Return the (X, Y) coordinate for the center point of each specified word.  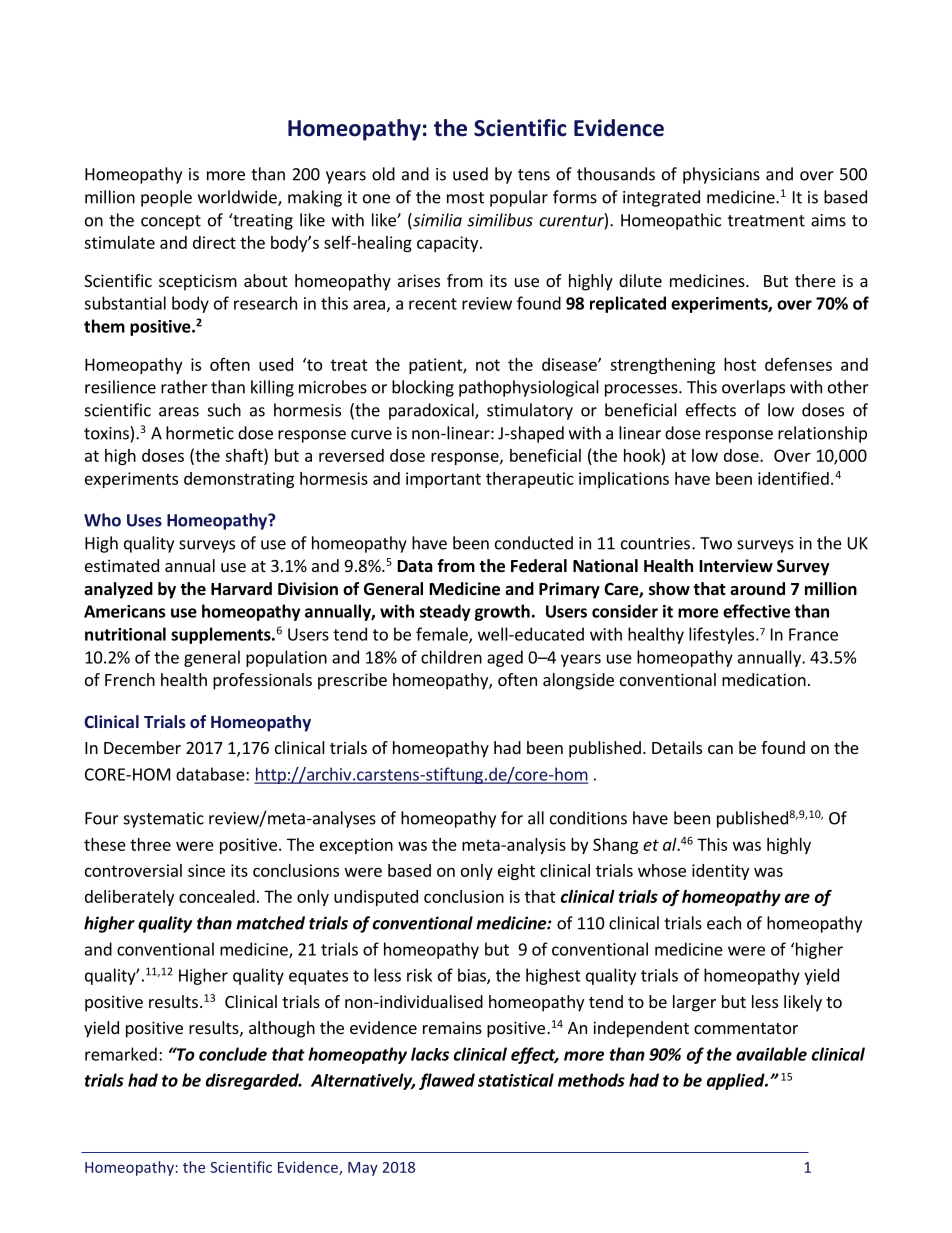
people (166, 198)
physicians (721, 175)
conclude (233, 1054)
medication (764, 679)
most (465, 198)
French (130, 679)
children (451, 657)
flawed (447, 1081)
